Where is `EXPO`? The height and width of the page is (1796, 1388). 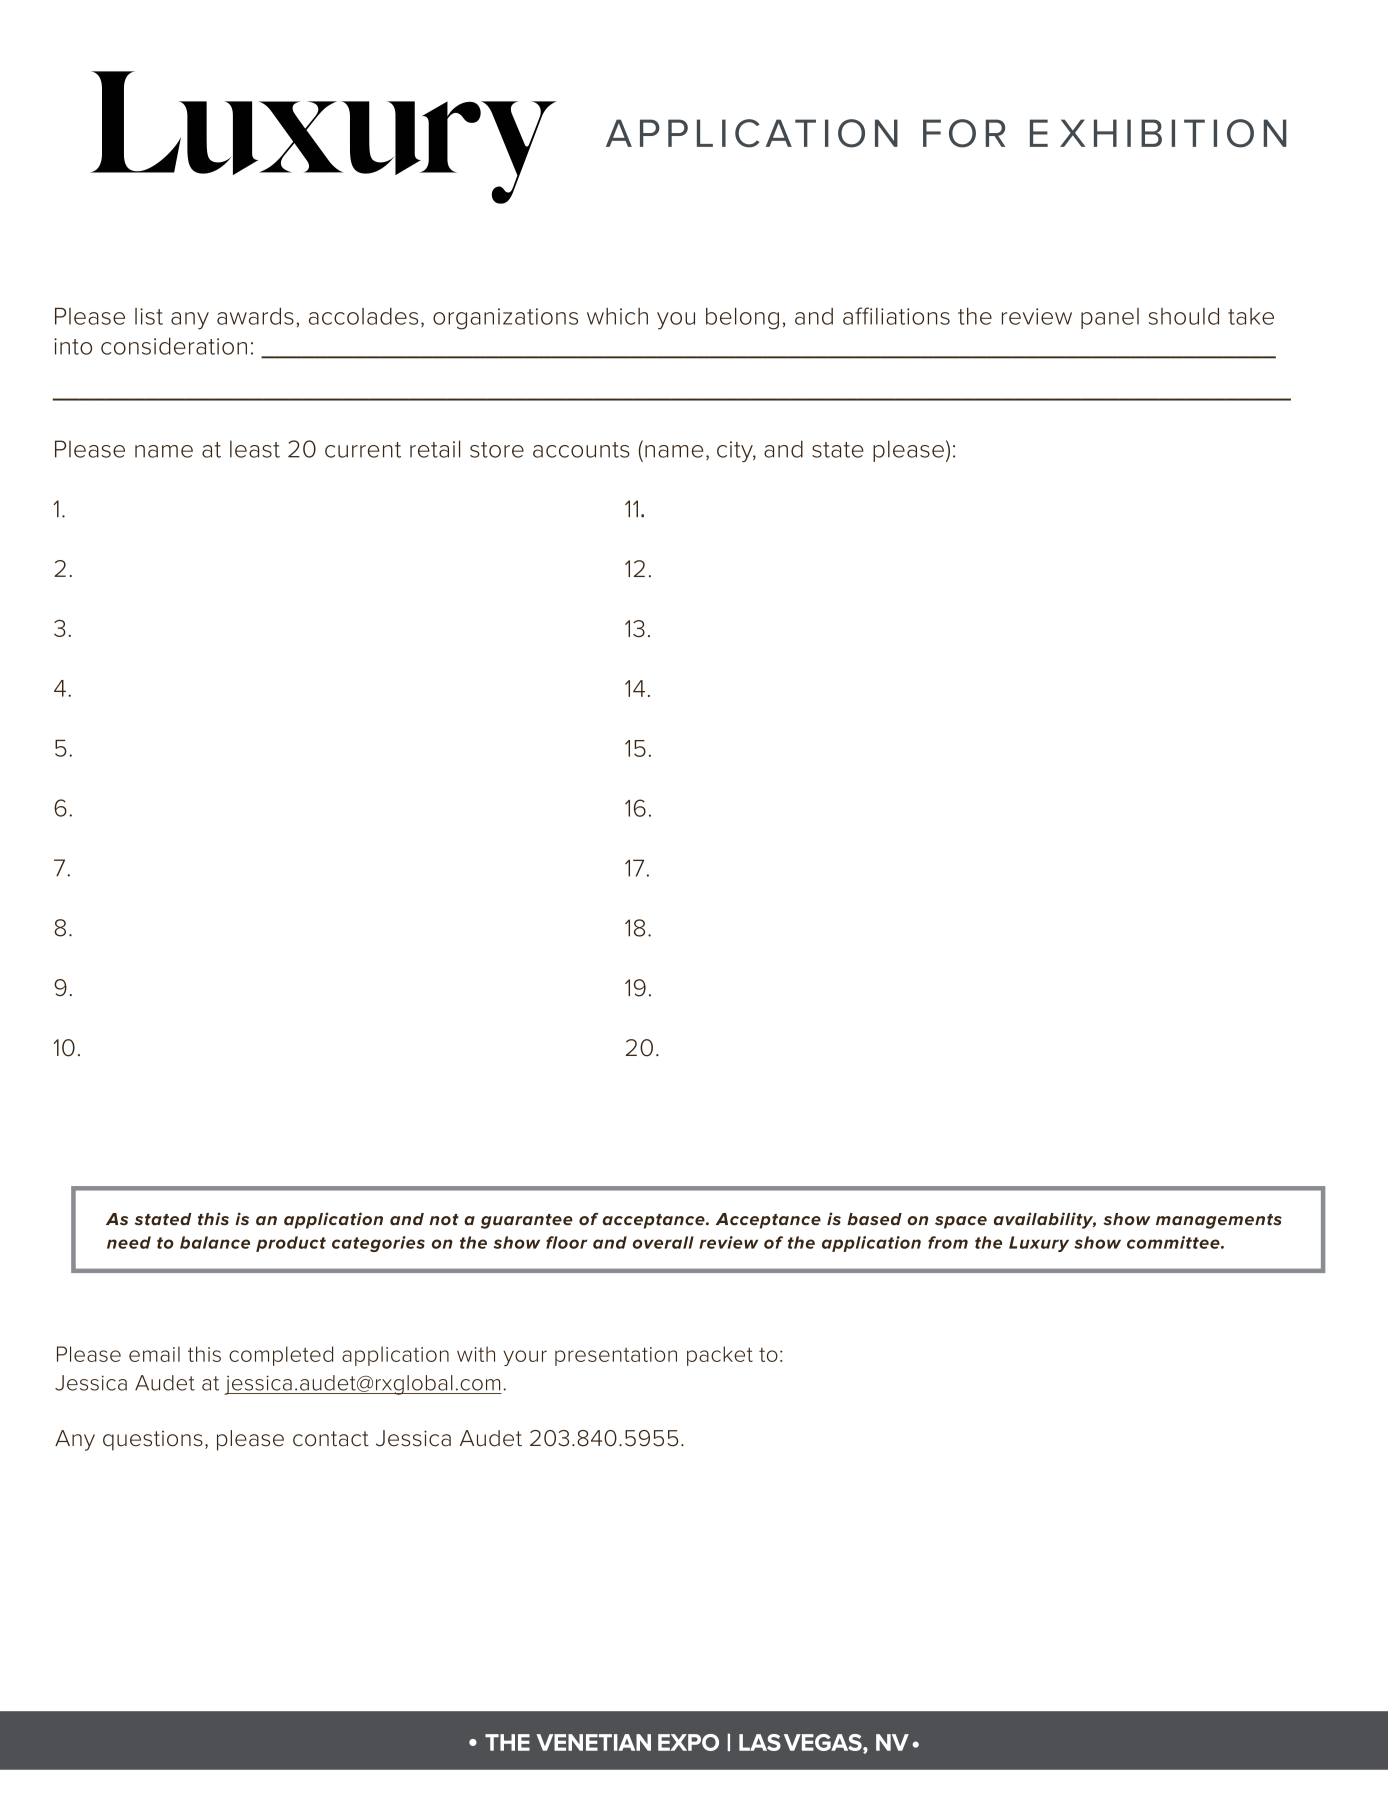 EXPO is located at coordinates (688, 1742).
